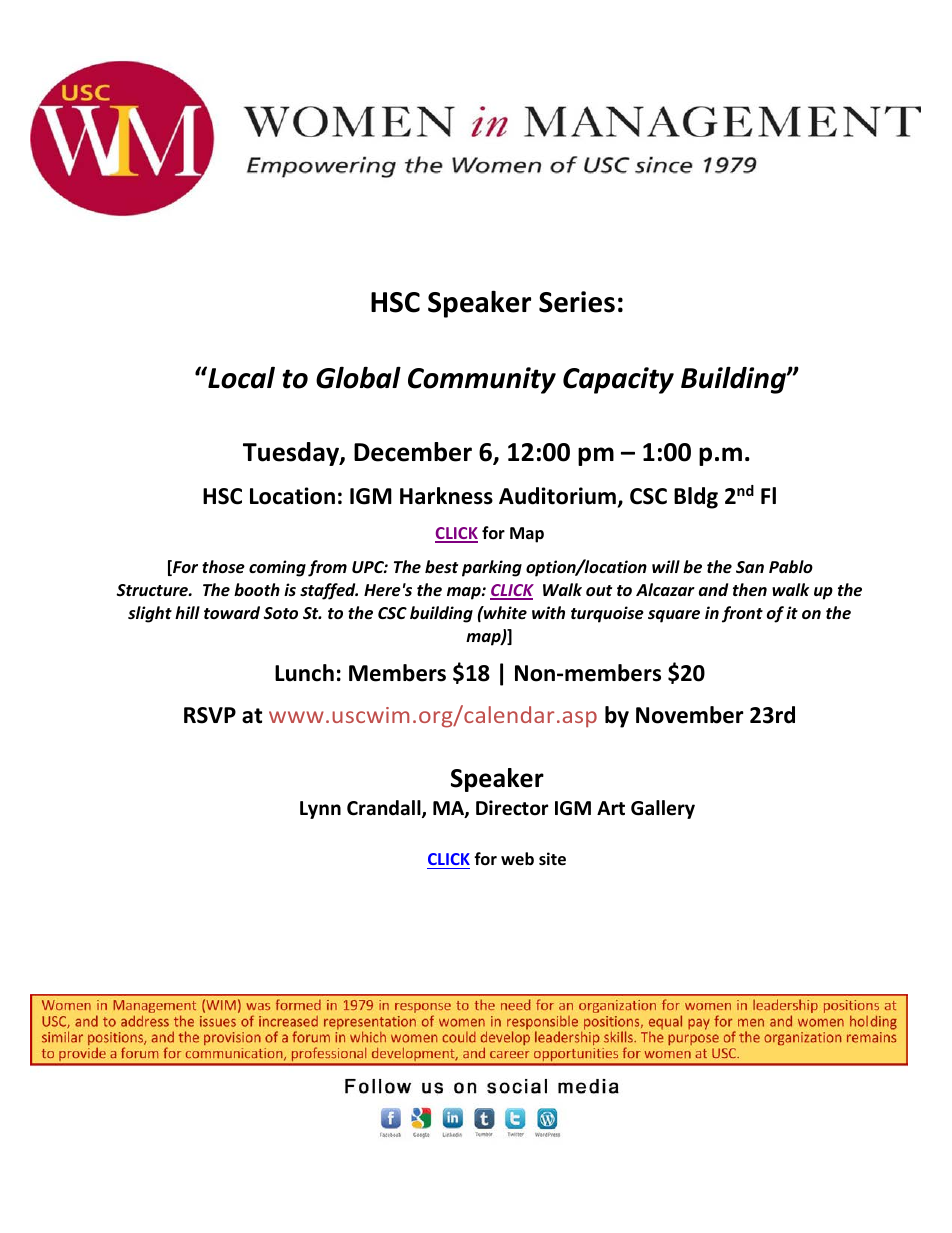  I want to click on Capacity, so click(618, 380).
